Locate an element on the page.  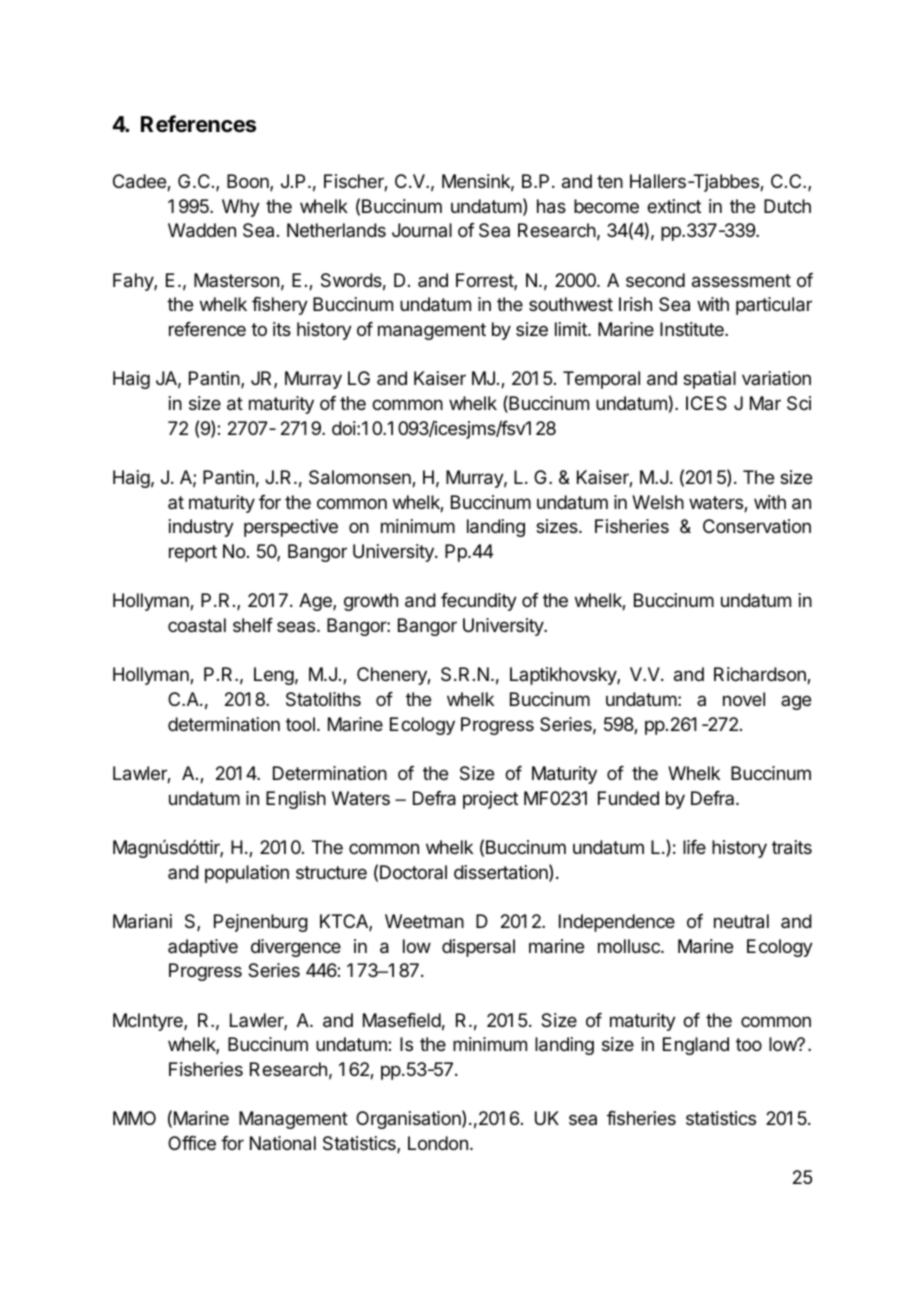
London is located at coordinates (438, 1143).
